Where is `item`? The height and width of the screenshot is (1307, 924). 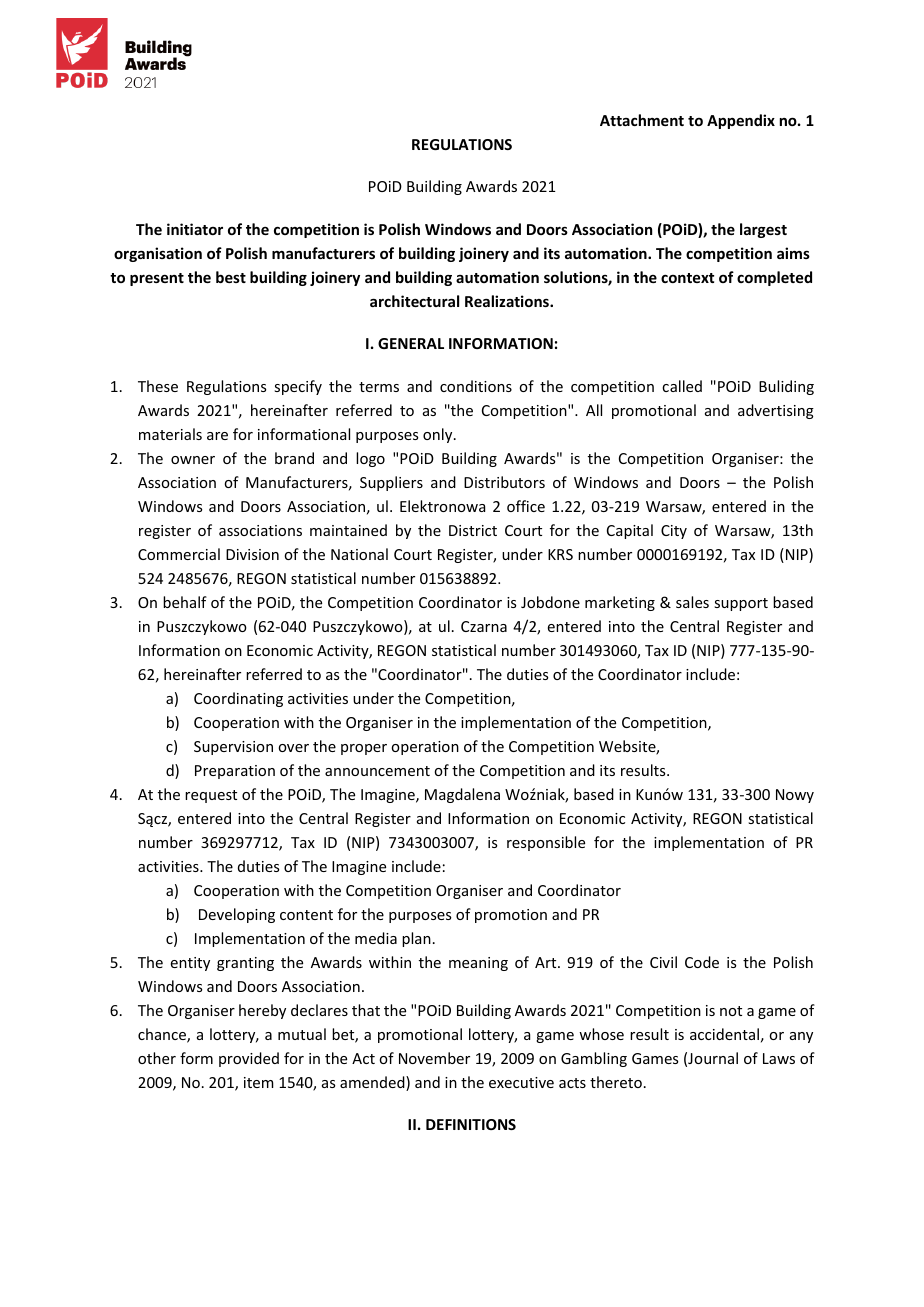
item is located at coordinates (259, 1082).
